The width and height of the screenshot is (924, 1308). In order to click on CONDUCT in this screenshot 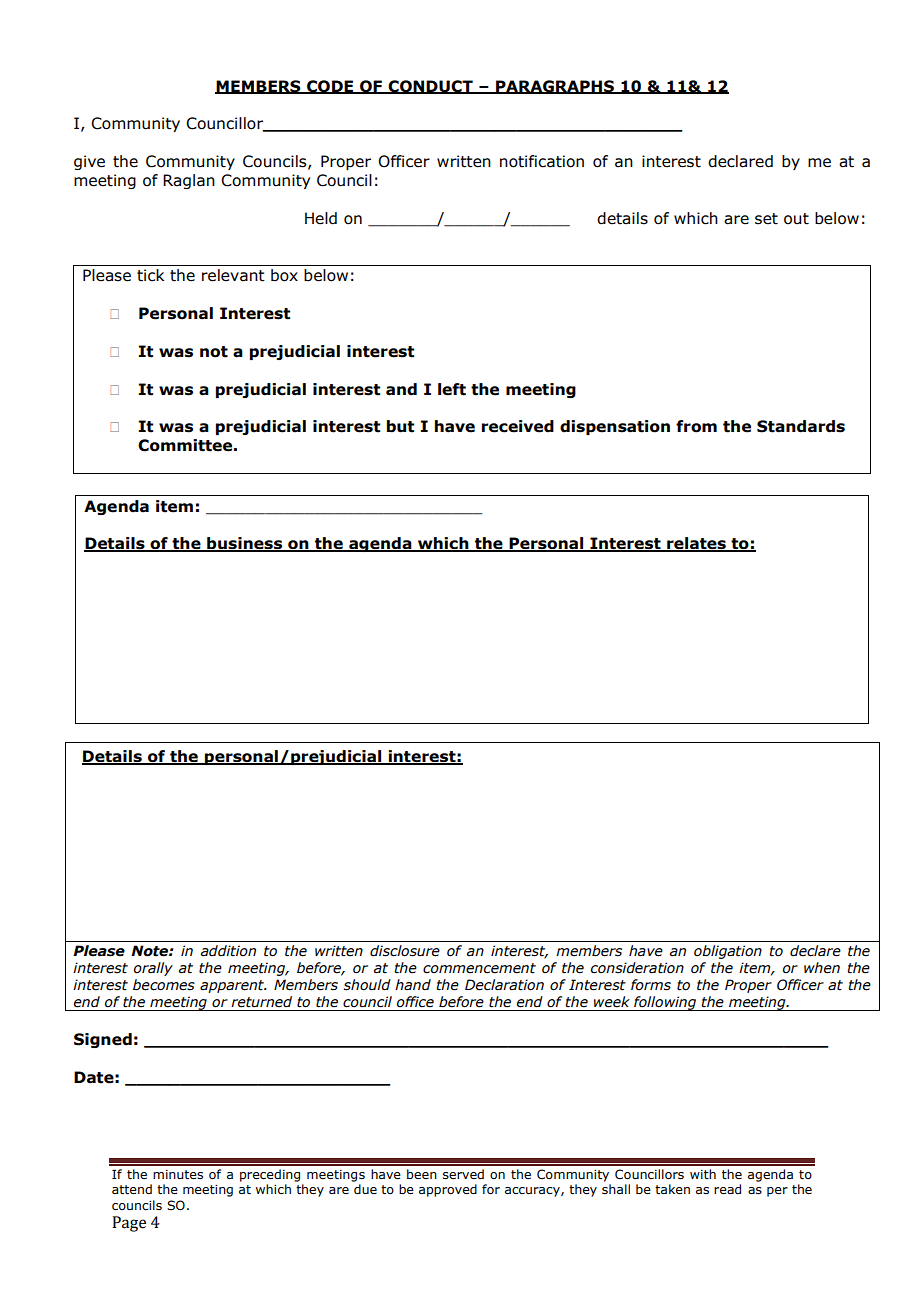, I will do `click(430, 87)`.
